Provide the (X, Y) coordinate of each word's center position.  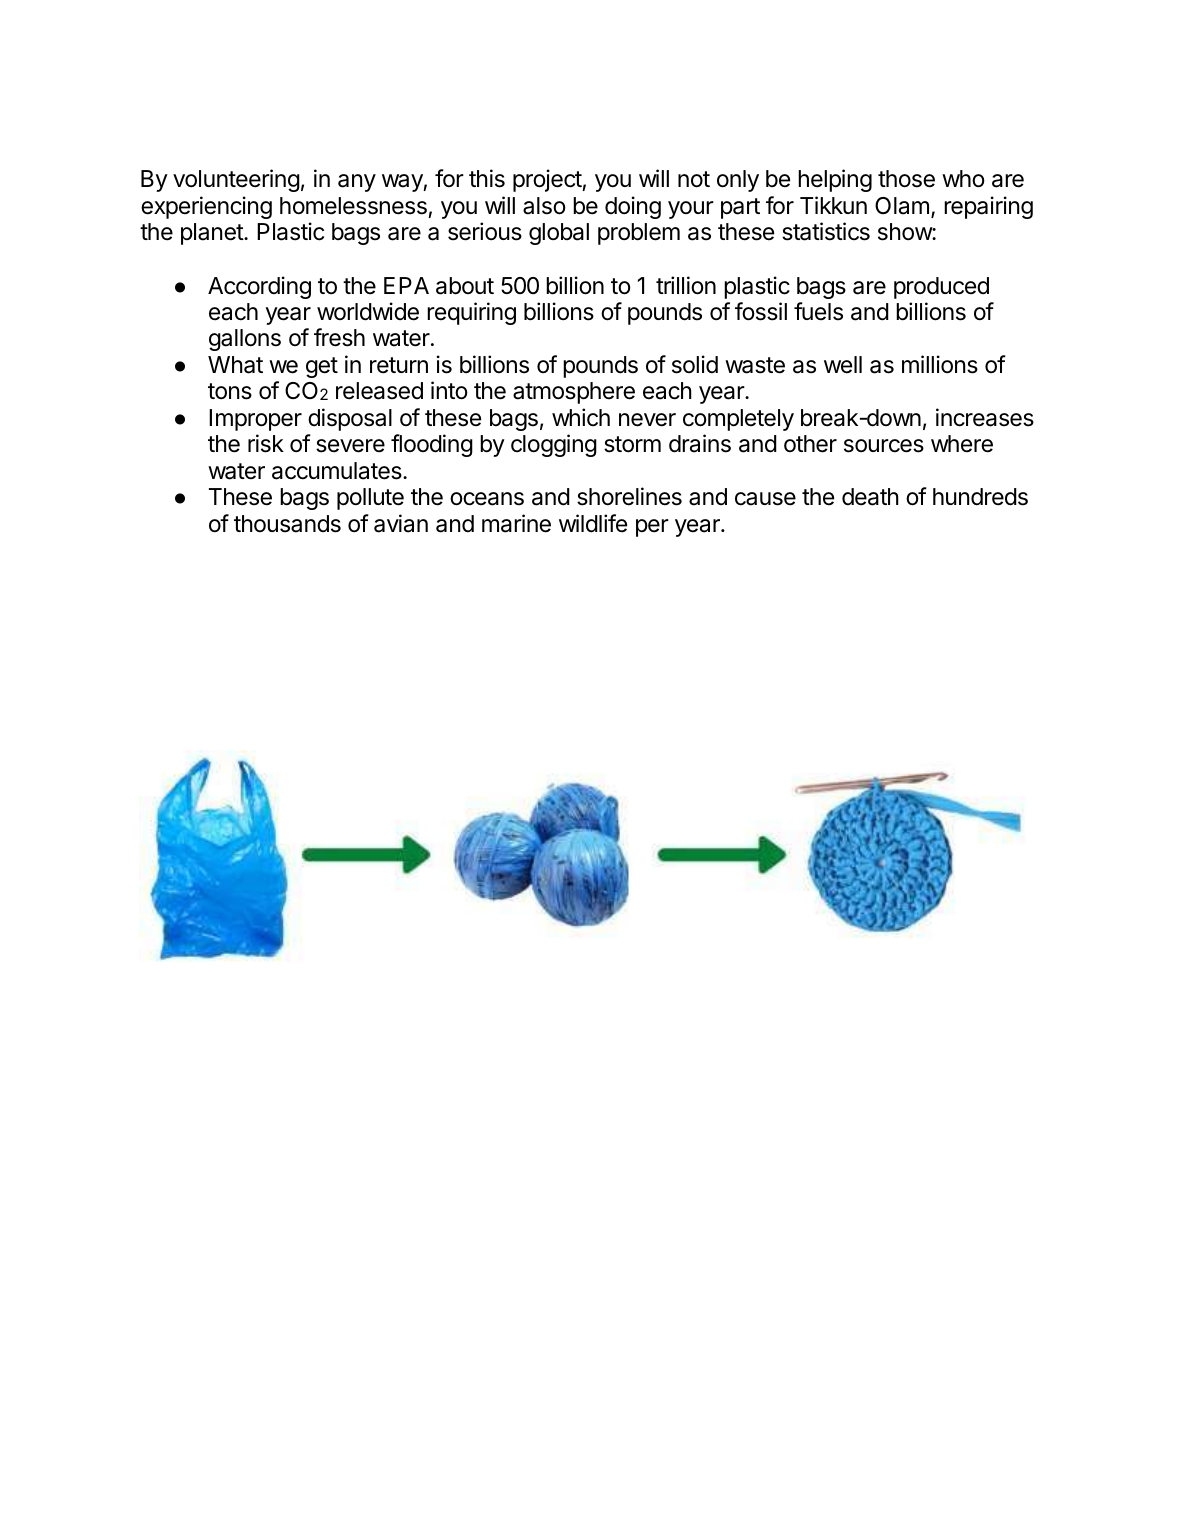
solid (695, 364)
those (906, 179)
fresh (339, 337)
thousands (287, 524)
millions (940, 364)
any (357, 183)
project (548, 180)
